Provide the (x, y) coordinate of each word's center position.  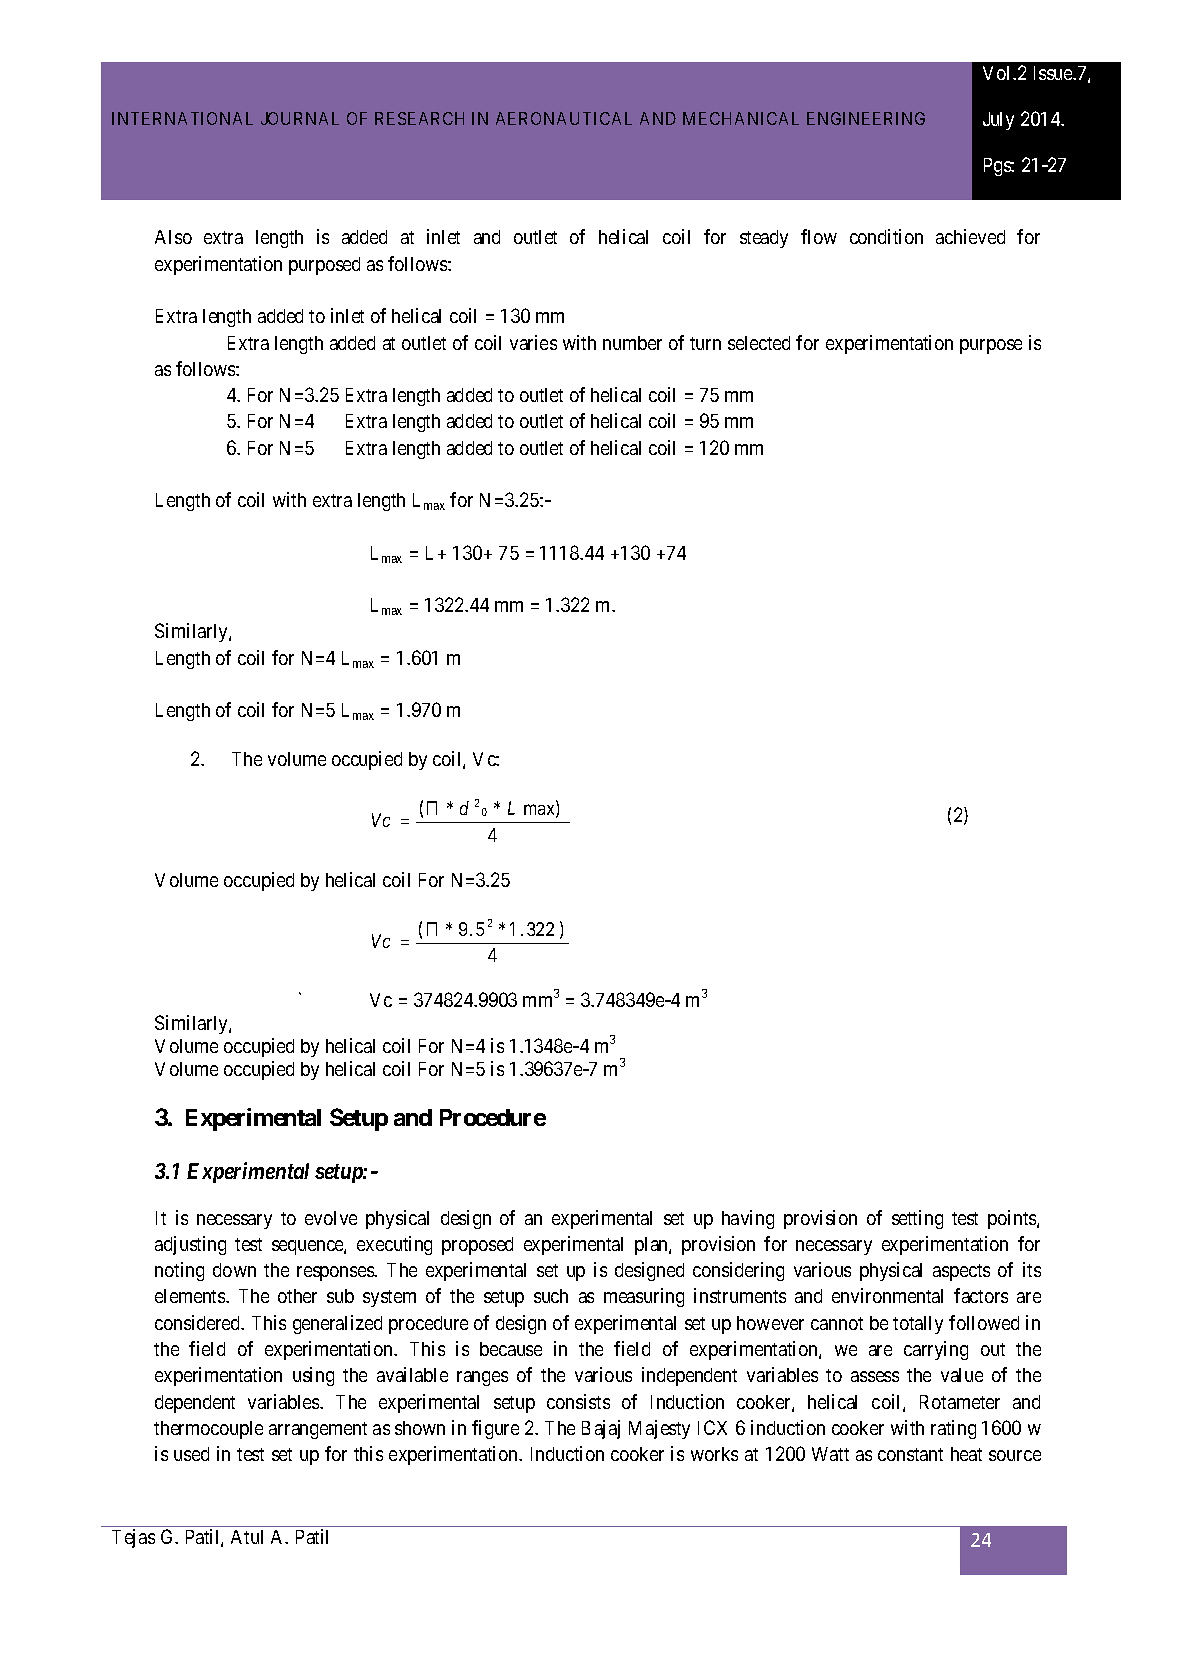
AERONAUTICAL (564, 118)
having (748, 1219)
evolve (331, 1218)
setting (917, 1219)
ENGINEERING (866, 118)
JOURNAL (300, 118)
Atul (247, 1537)
